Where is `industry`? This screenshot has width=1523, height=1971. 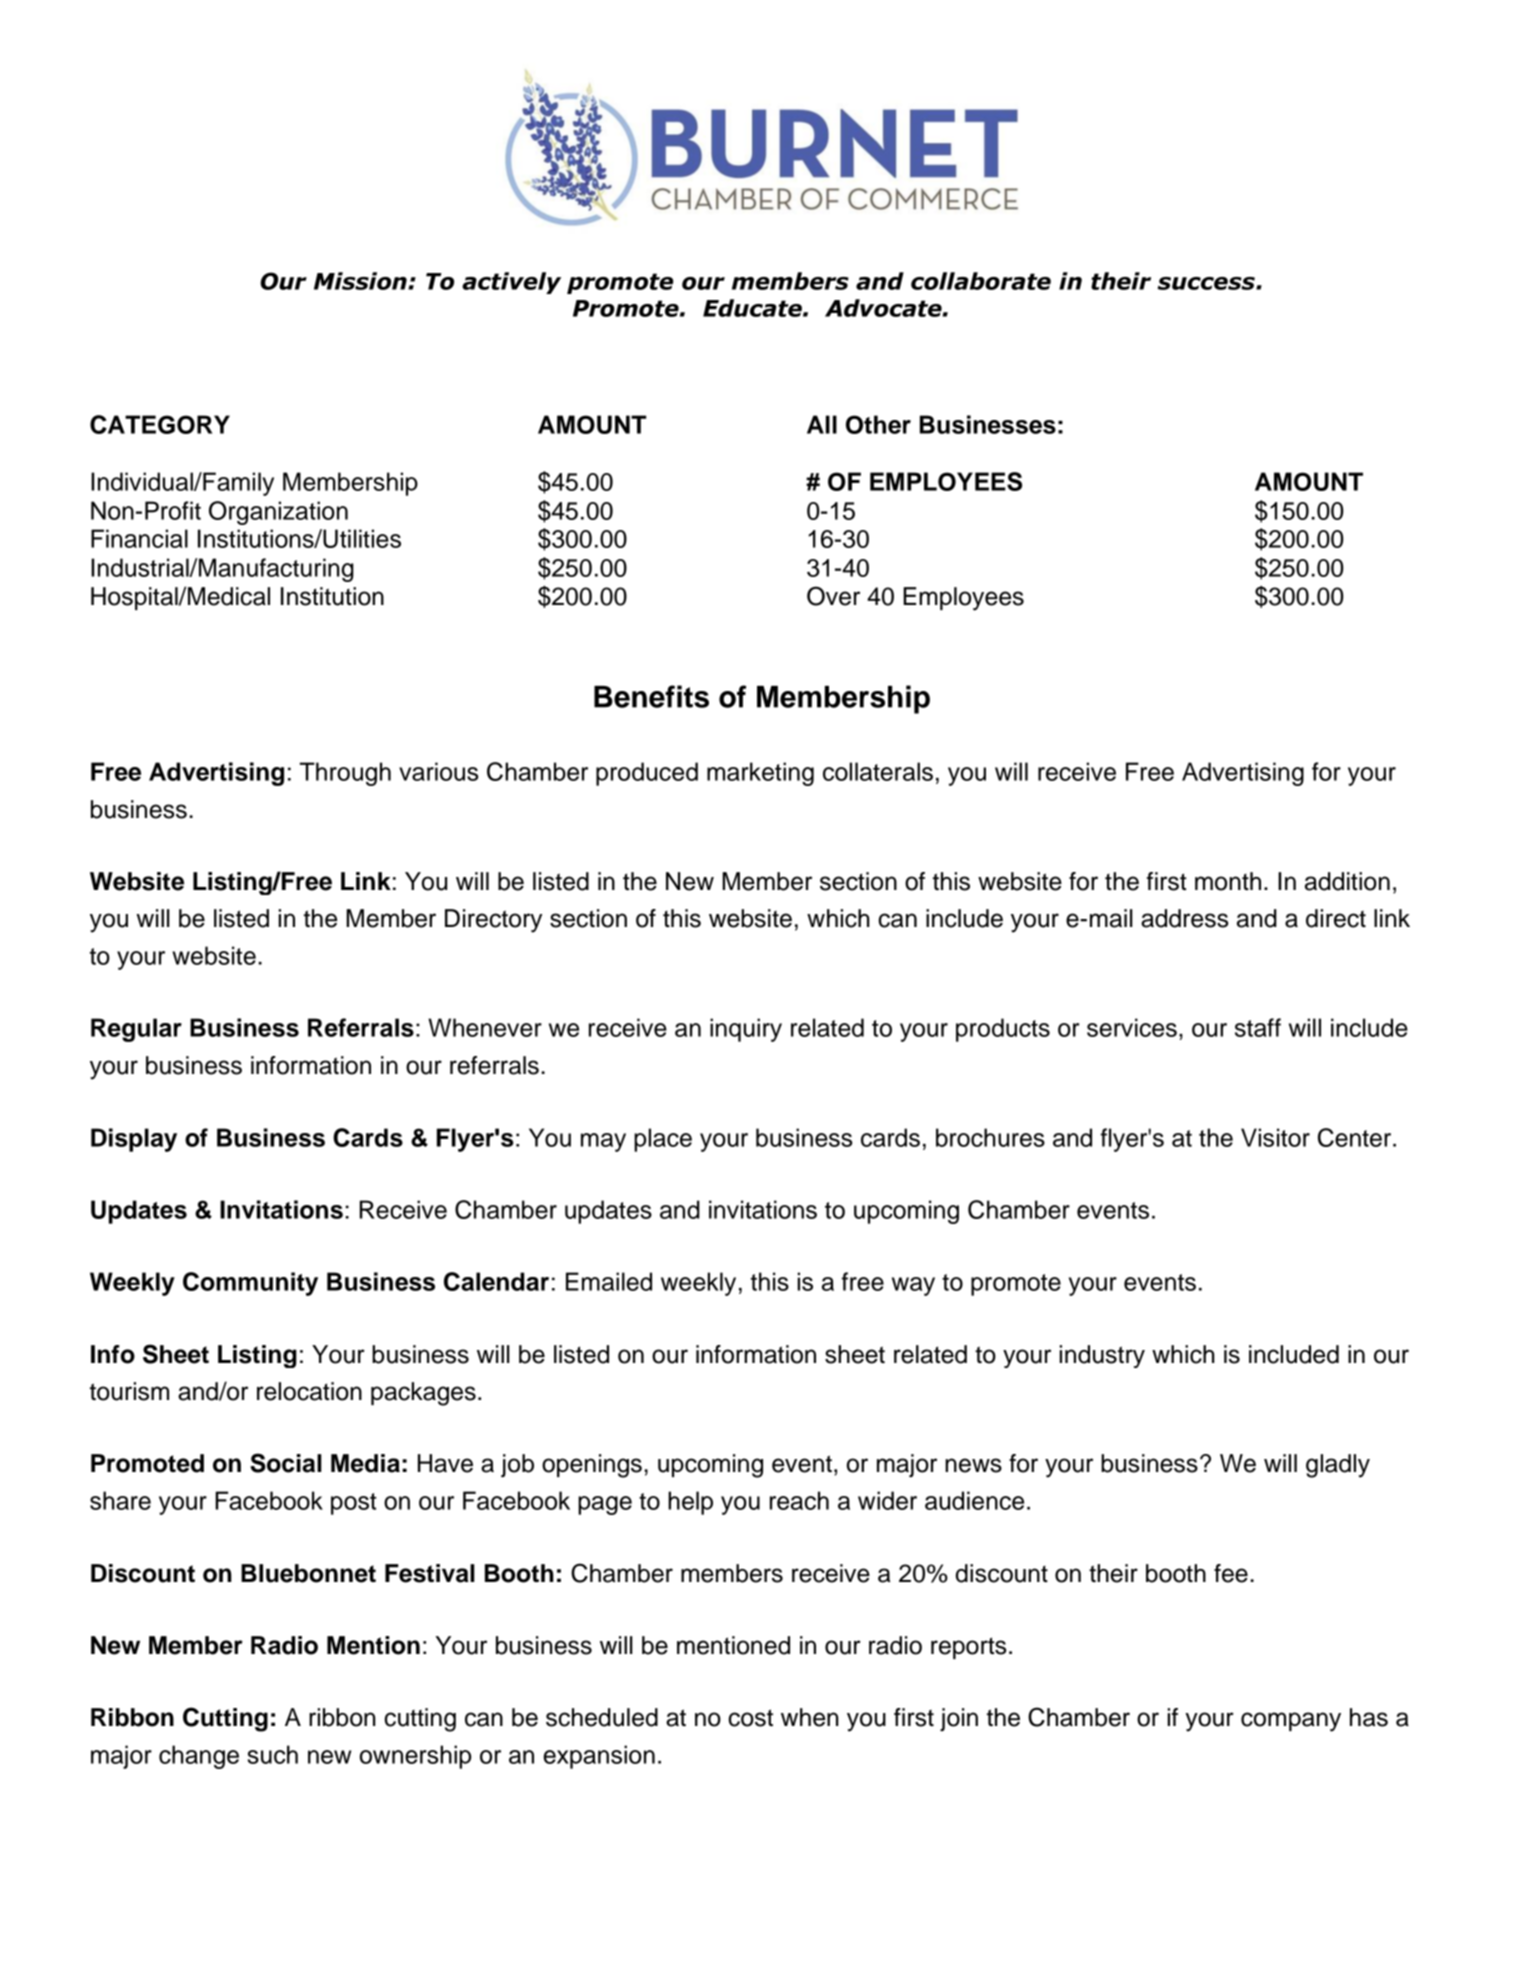 industry is located at coordinates (1102, 1356).
